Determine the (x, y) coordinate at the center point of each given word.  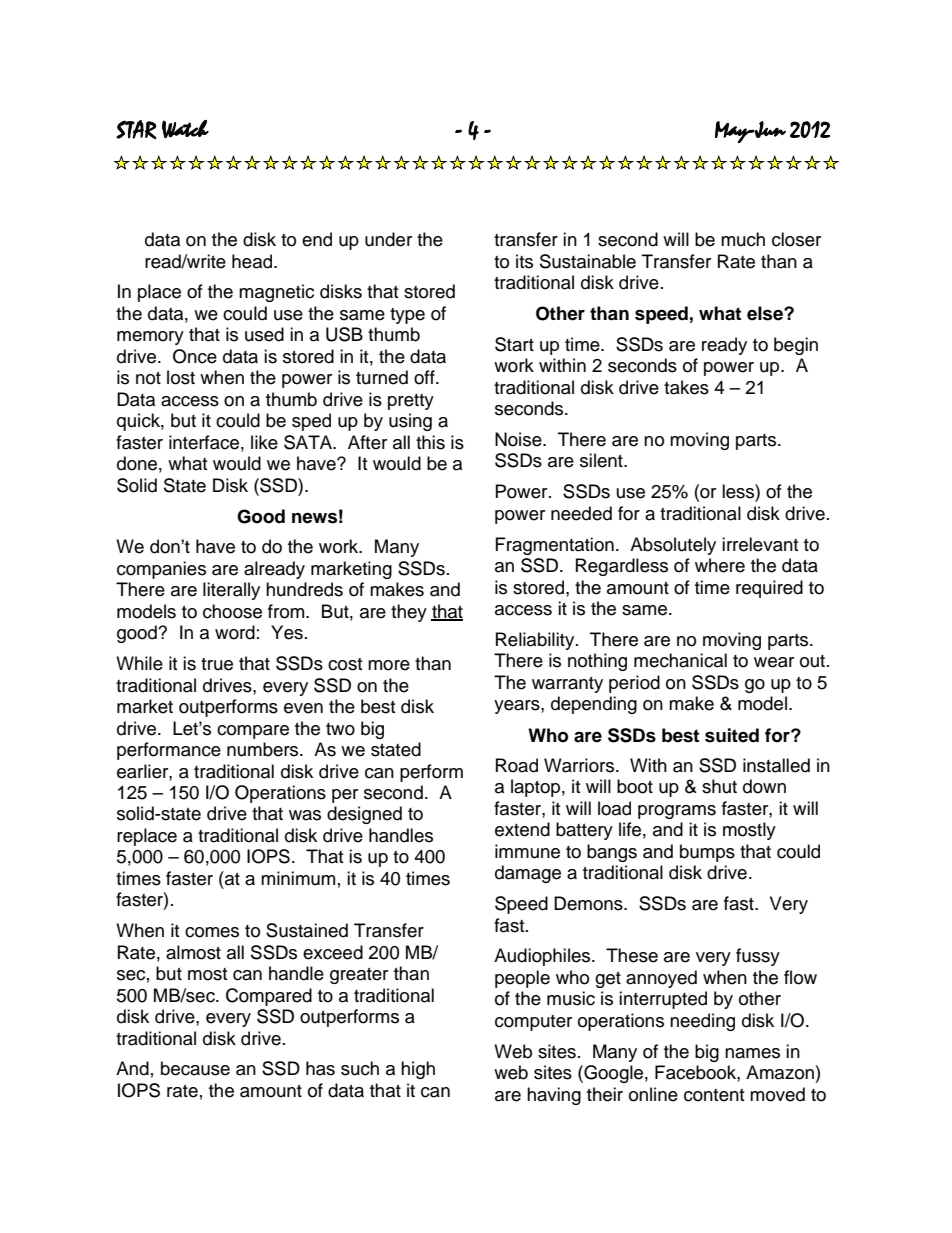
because (195, 1068)
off (425, 377)
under (388, 239)
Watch (185, 129)
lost (181, 377)
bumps (707, 853)
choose (232, 611)
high (418, 1070)
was (305, 815)
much (743, 239)
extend (522, 829)
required (769, 589)
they (409, 613)
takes (686, 387)
